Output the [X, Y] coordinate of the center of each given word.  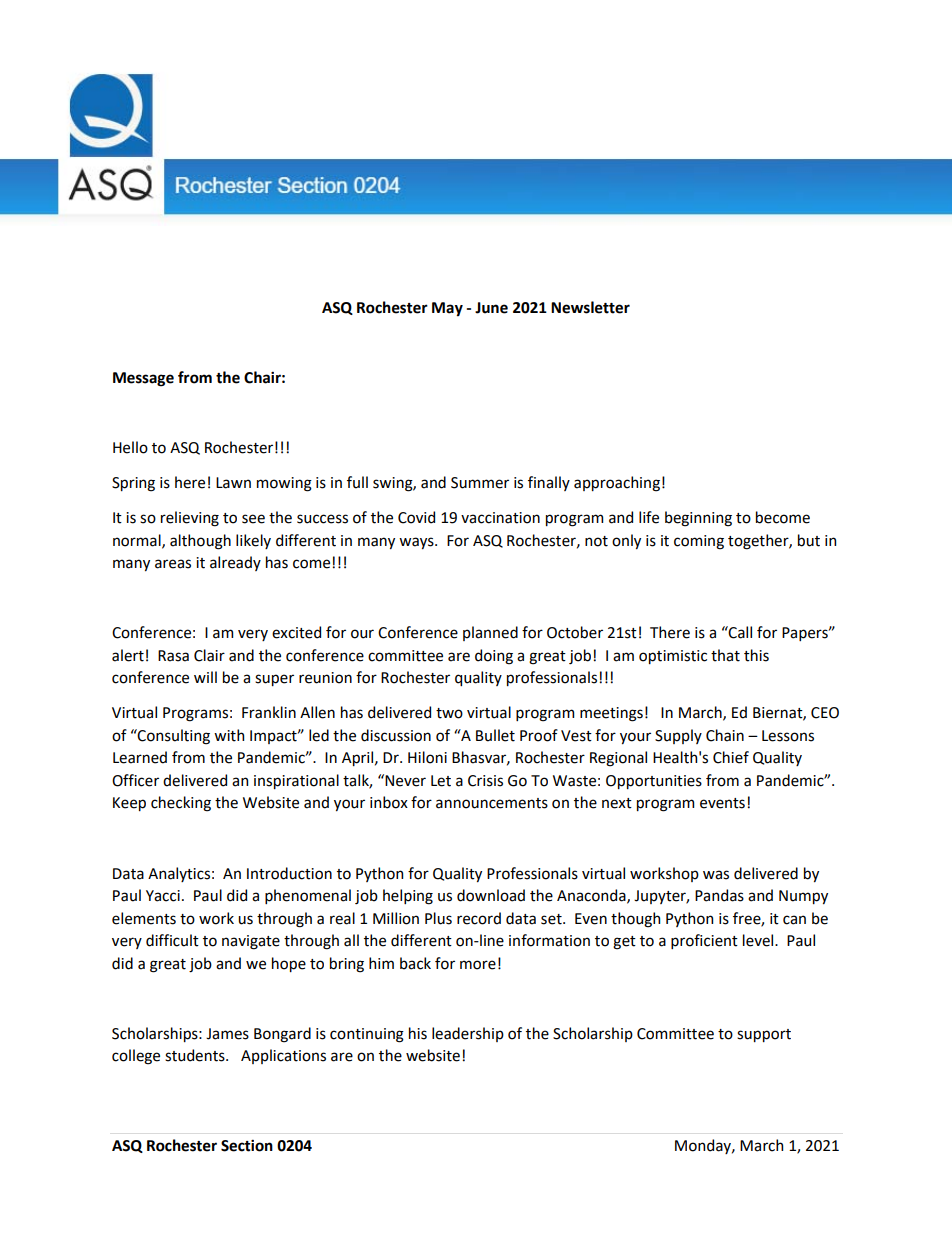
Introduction [289, 873]
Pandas [719, 895]
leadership [468, 1034]
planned [490, 633]
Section [247, 1145]
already [235, 563]
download [491, 895]
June [491, 308]
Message [143, 379]
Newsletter [590, 307]
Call [739, 632]
